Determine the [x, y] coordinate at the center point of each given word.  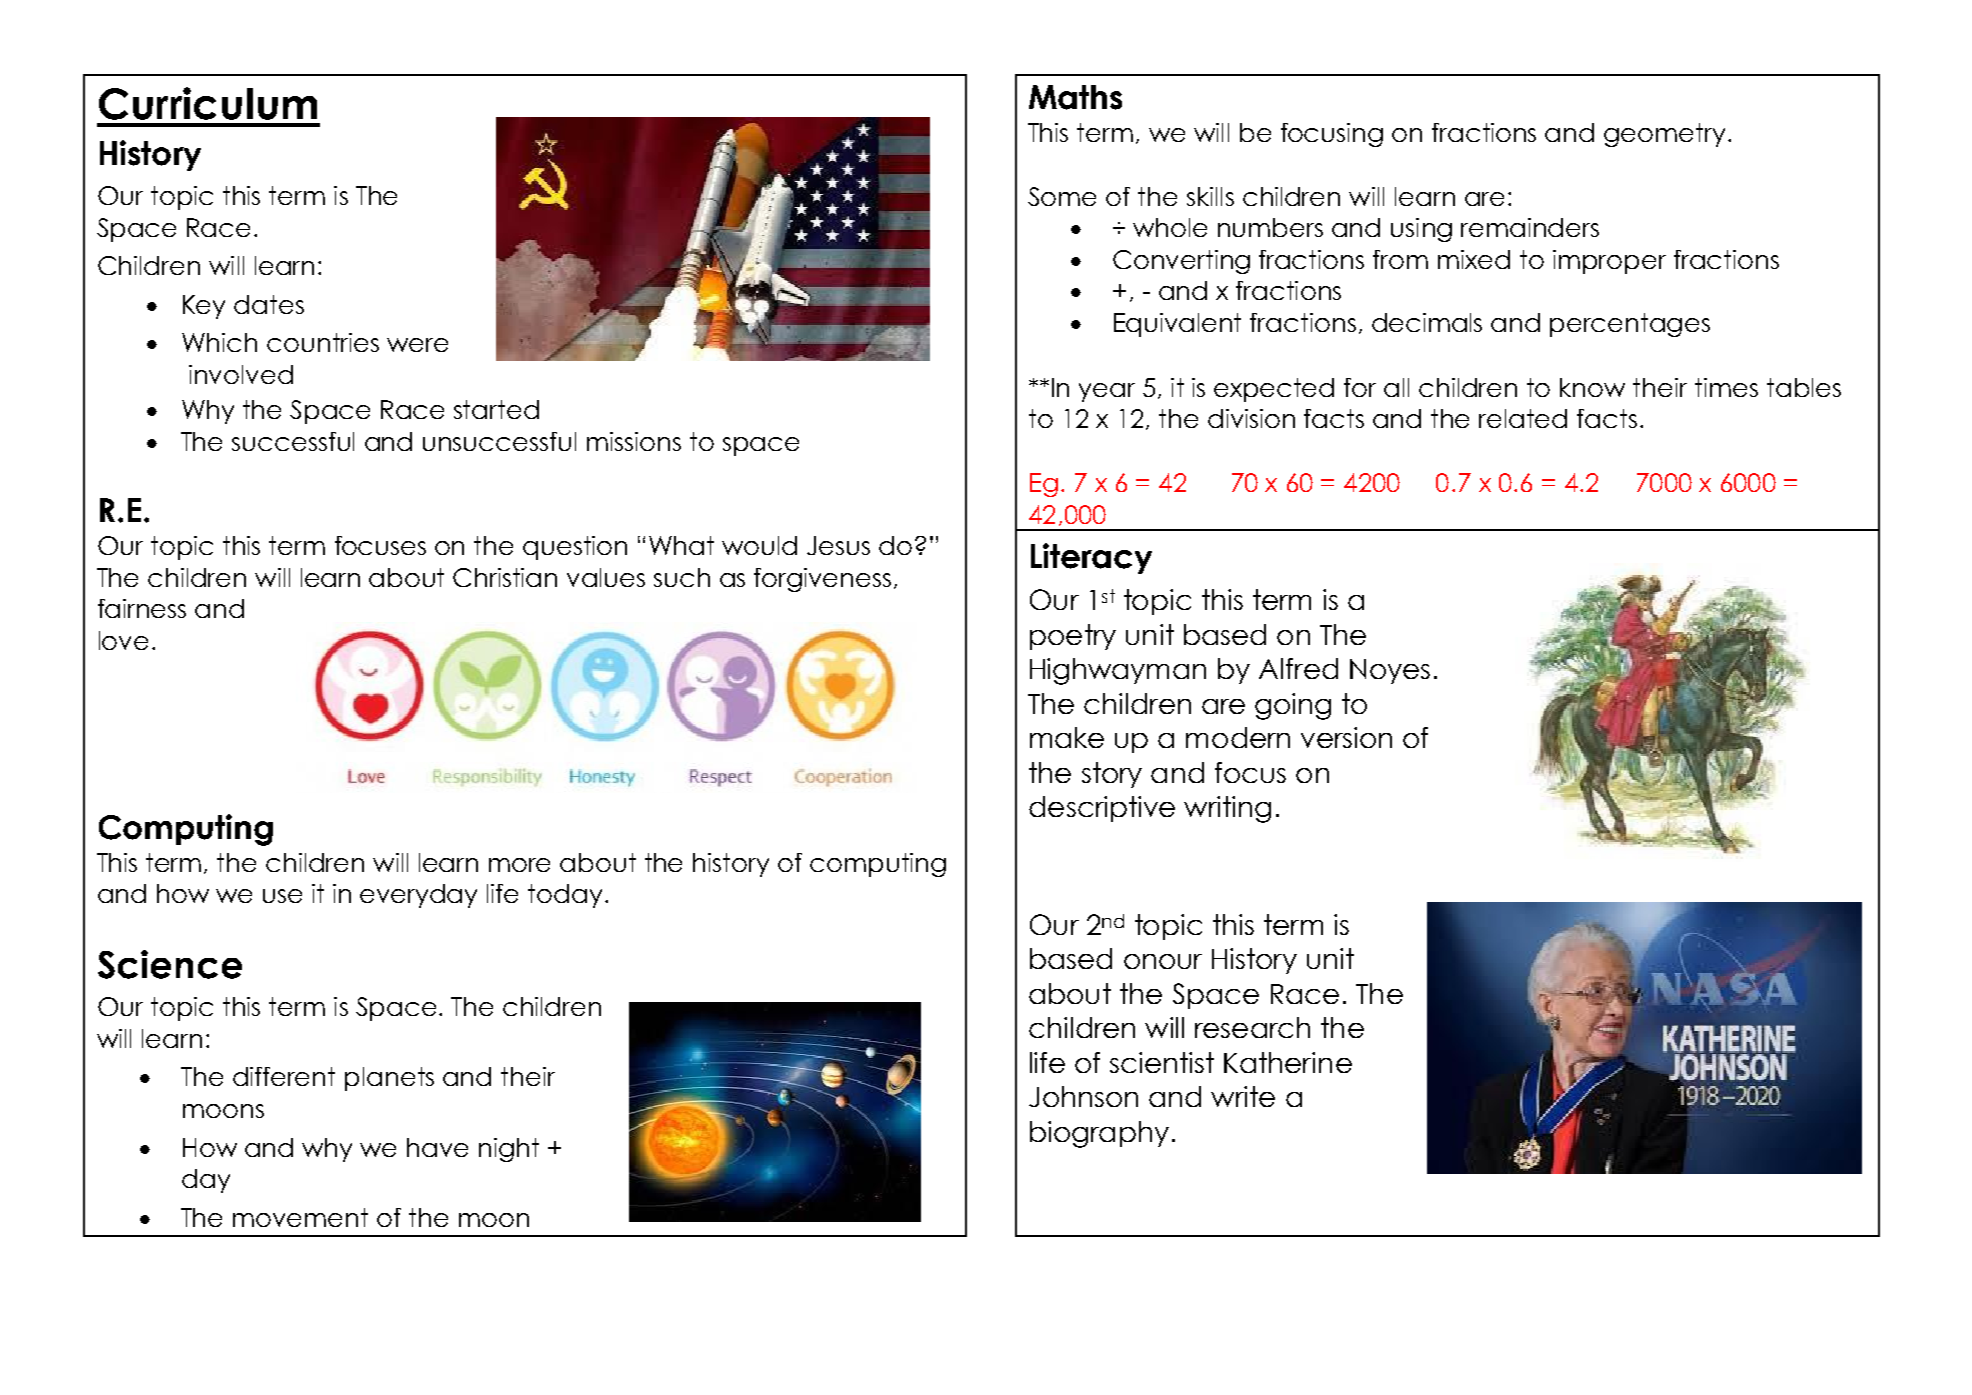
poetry [1073, 637]
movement [300, 1217]
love [123, 640]
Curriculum [208, 103]
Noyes [1390, 671]
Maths [1075, 97]
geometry [1664, 135]
